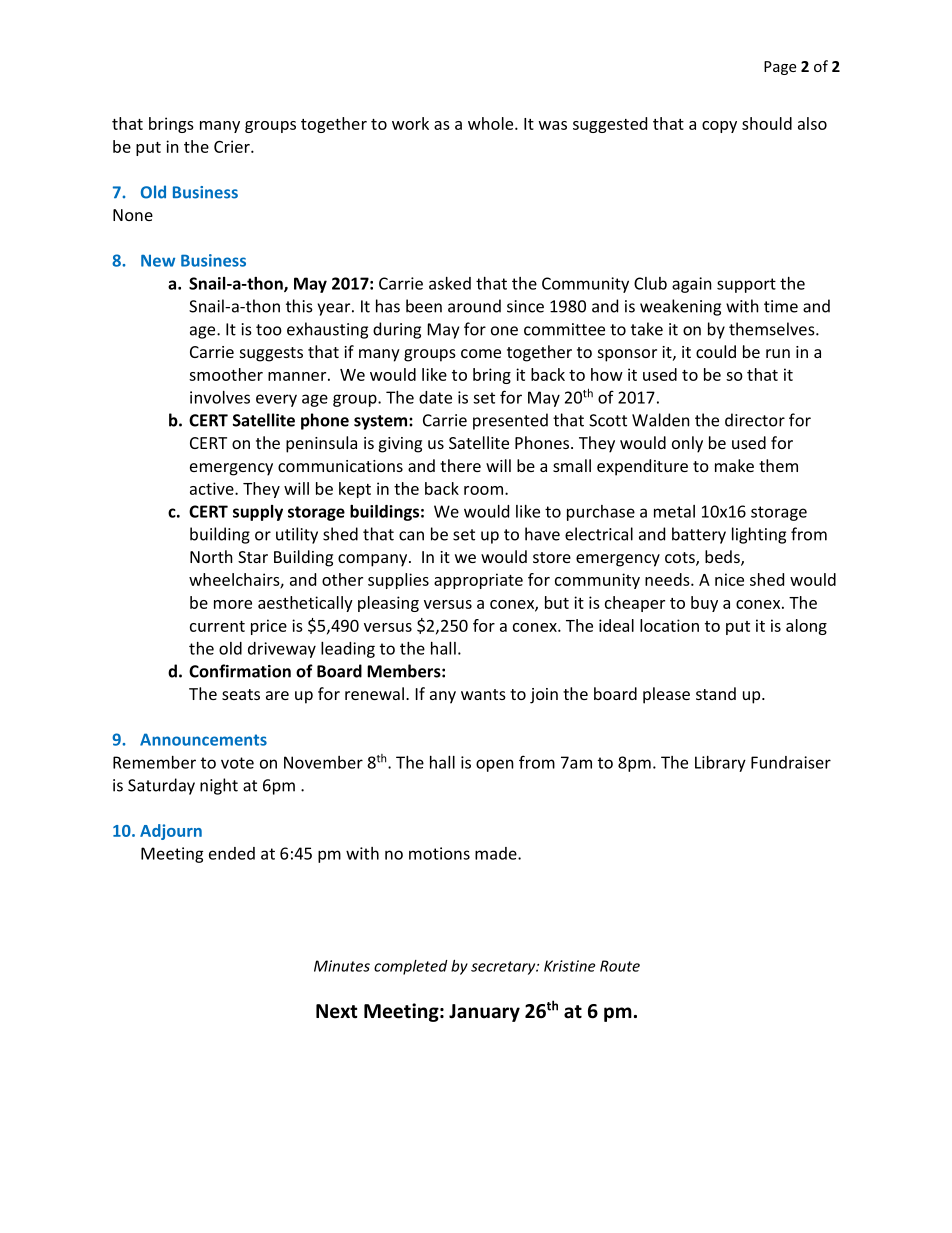 The width and height of the screenshot is (952, 1233). I want to click on copy, so click(719, 127).
